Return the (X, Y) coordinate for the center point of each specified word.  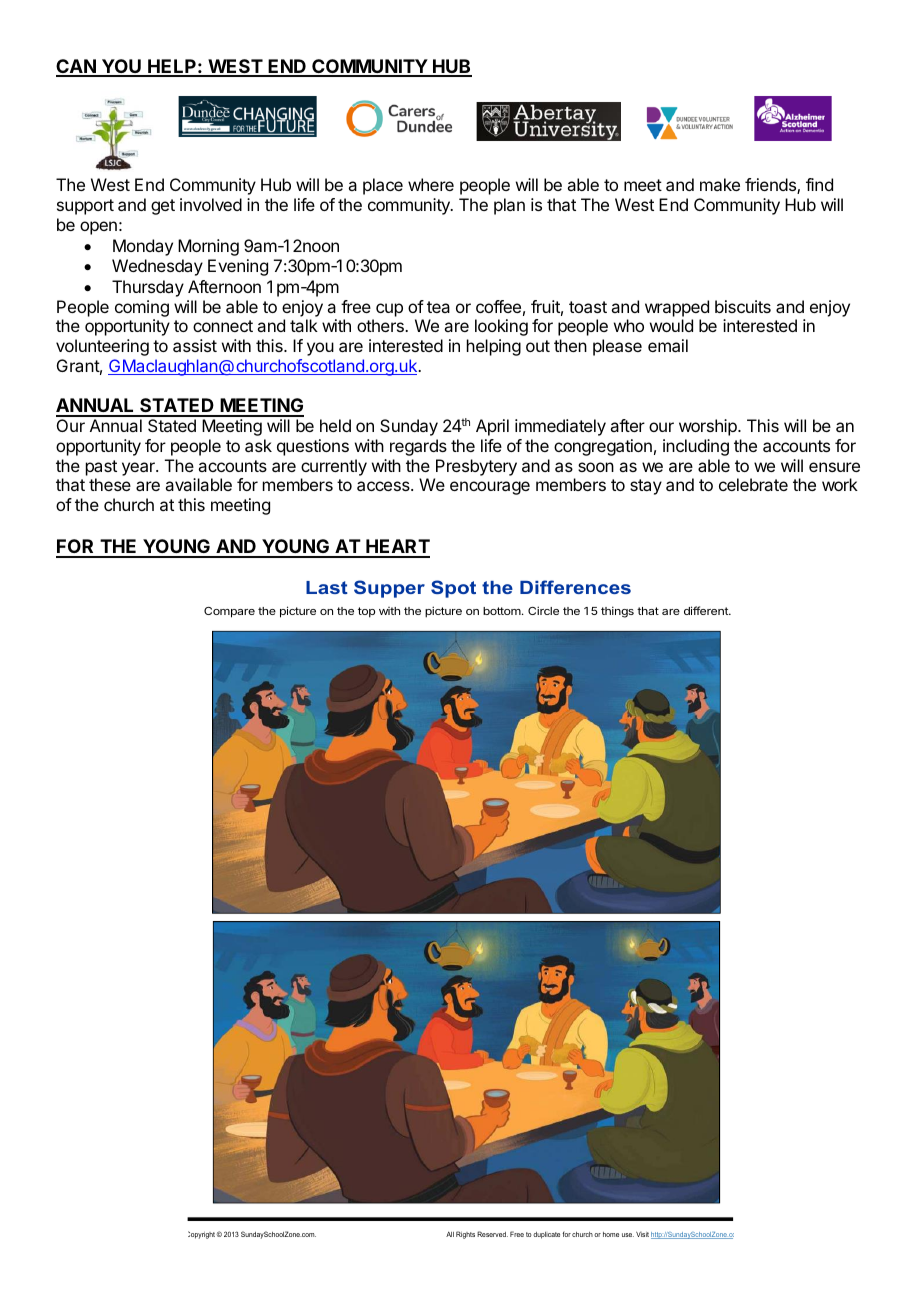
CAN (77, 67)
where (431, 184)
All (450, 1234)
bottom (503, 611)
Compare (229, 612)
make (720, 184)
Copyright (201, 1235)
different (707, 610)
